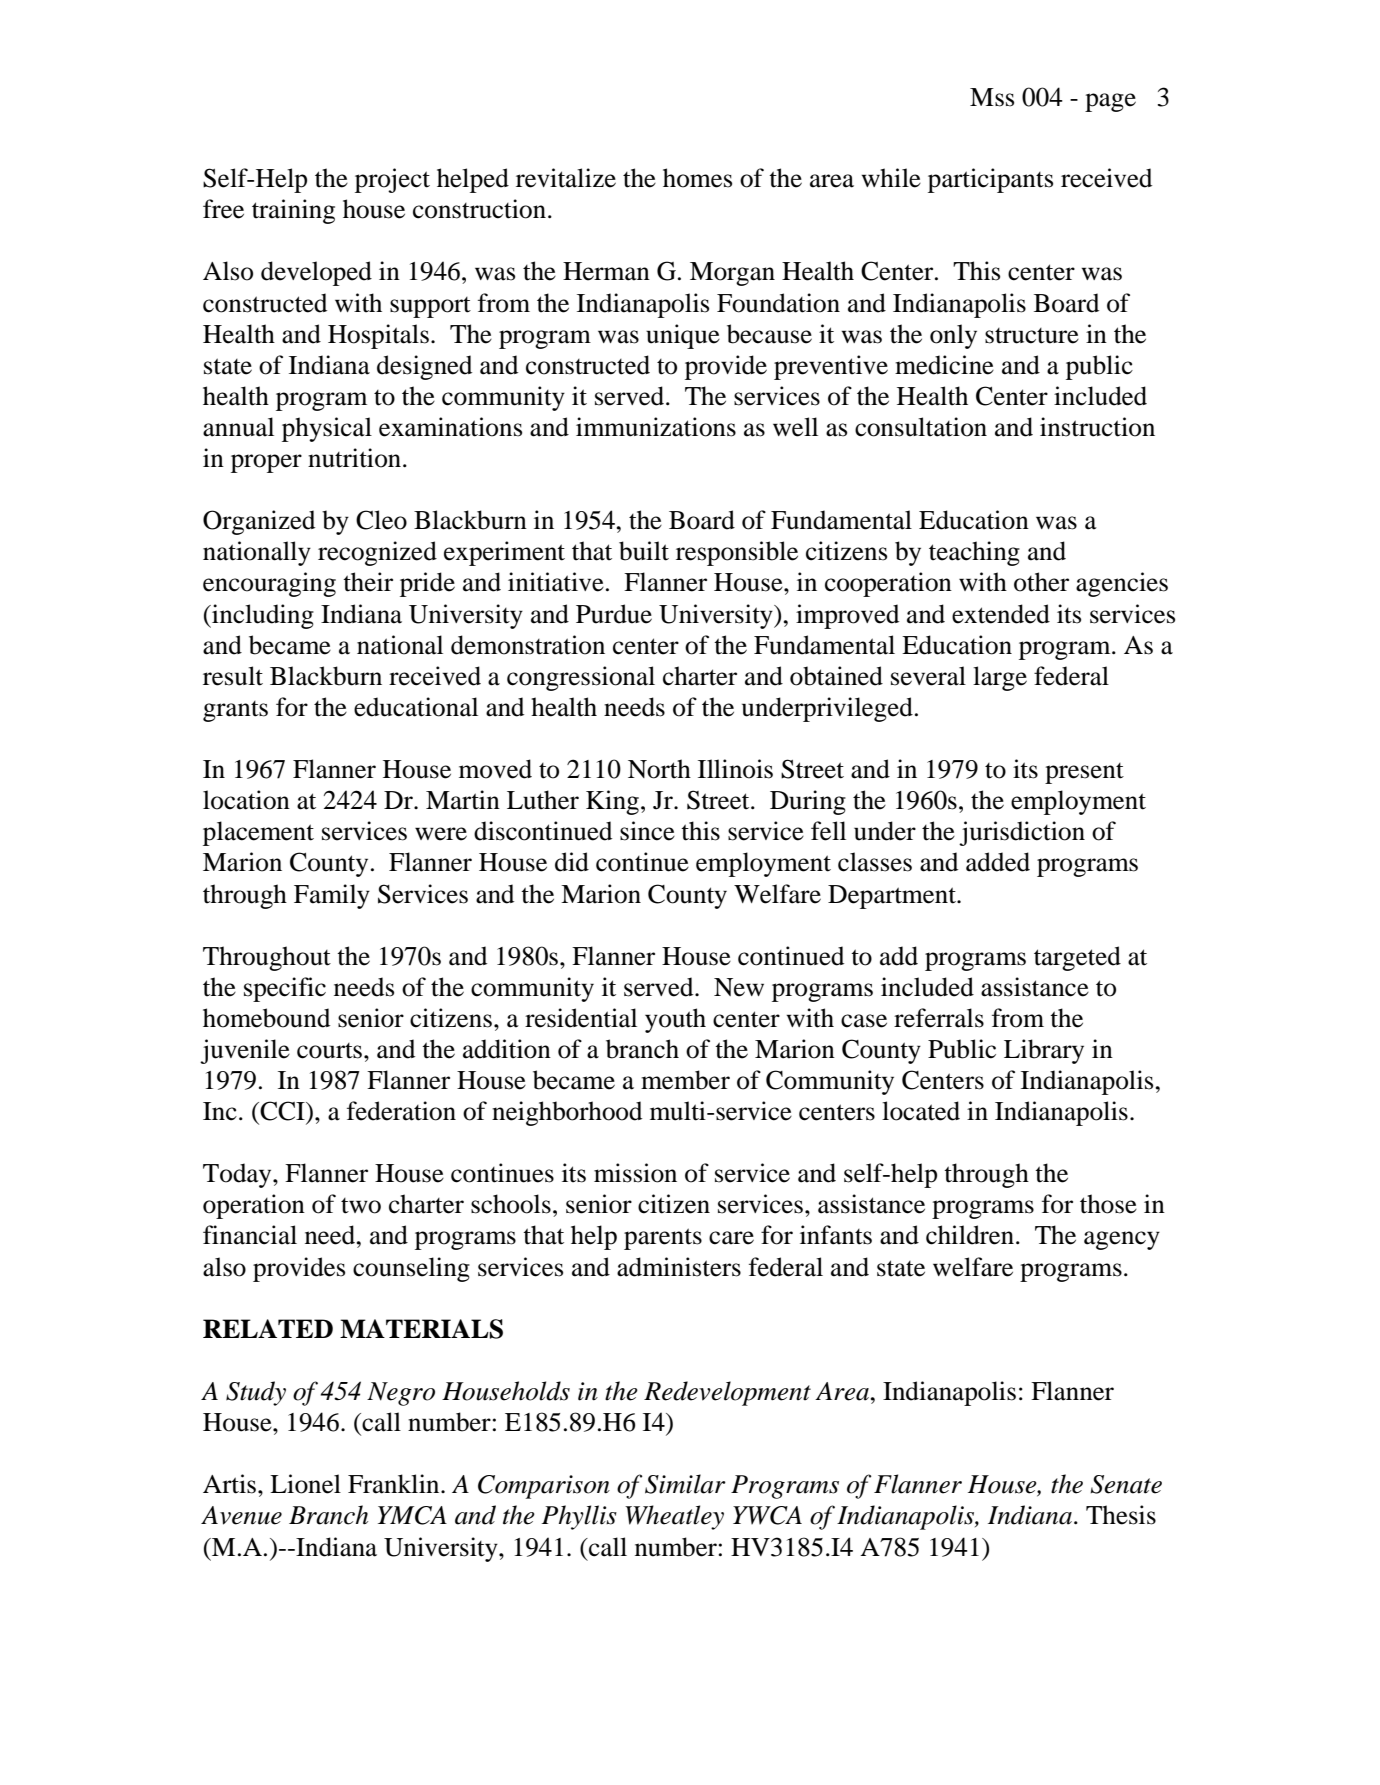 The height and width of the screenshot is (1785, 1380). I want to click on instruction, so click(1097, 427).
